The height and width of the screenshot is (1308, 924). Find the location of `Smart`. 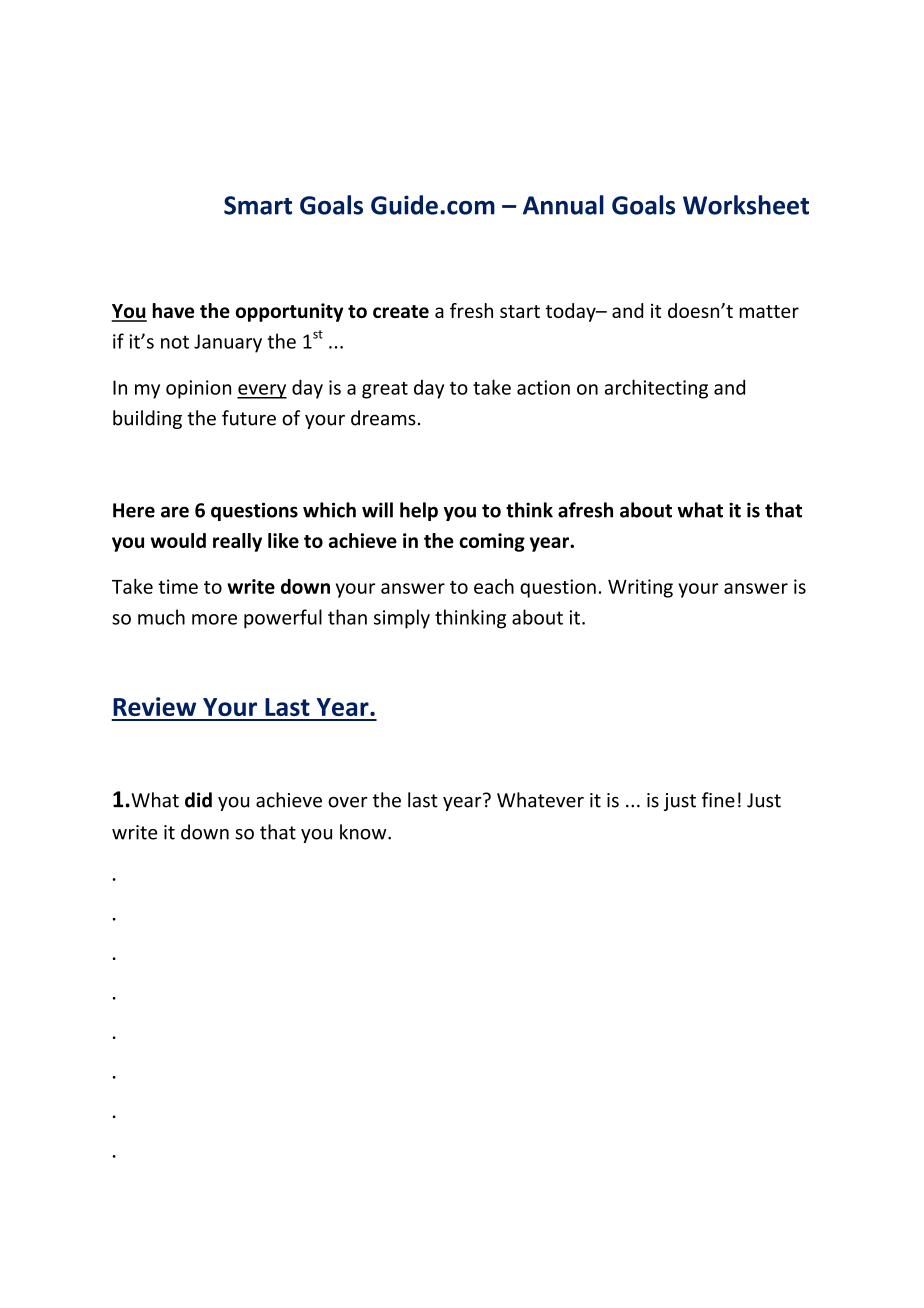

Smart is located at coordinates (258, 205).
